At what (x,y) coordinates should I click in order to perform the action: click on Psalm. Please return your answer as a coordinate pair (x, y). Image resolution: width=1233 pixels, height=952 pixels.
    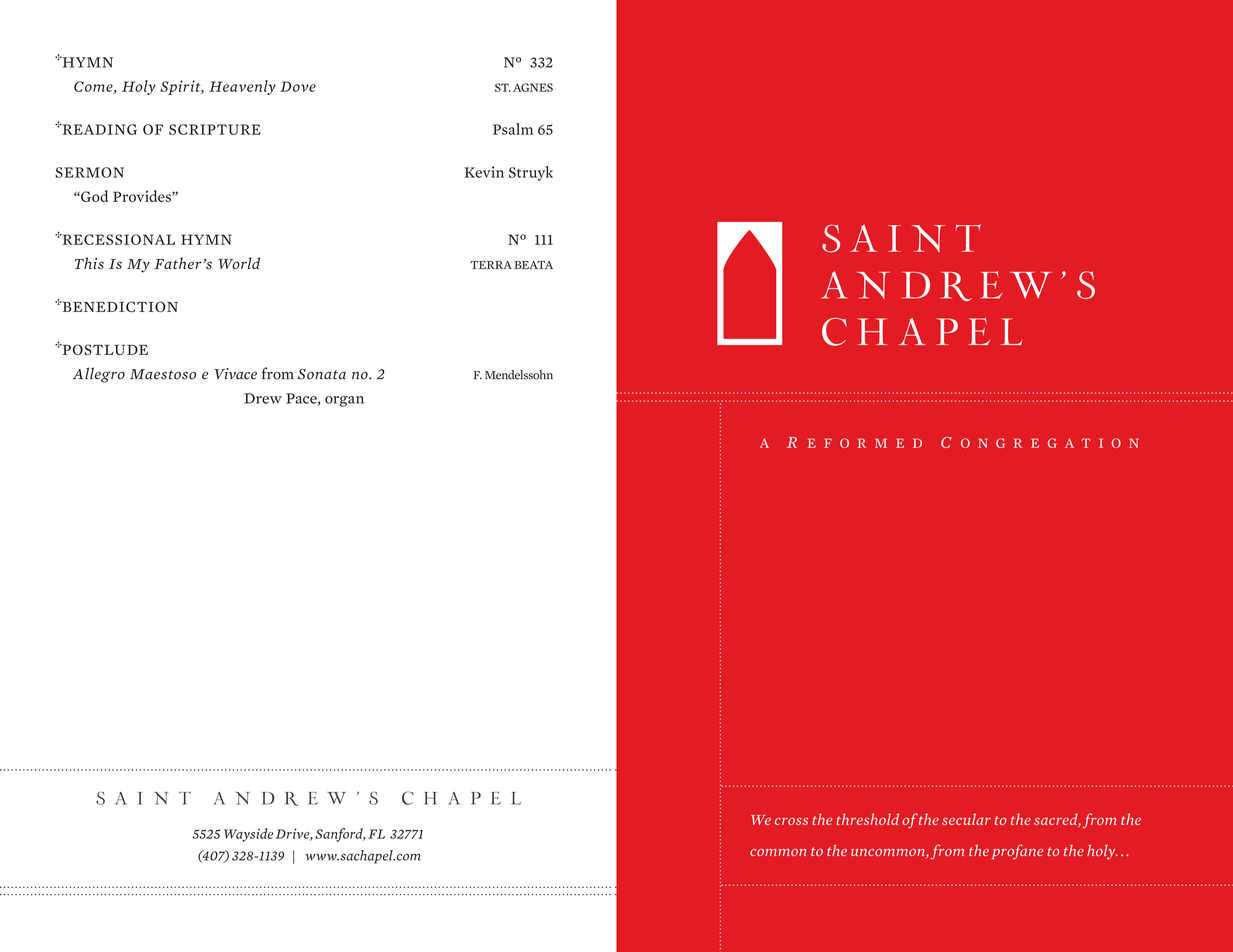
    Looking at the image, I should click on (513, 129).
